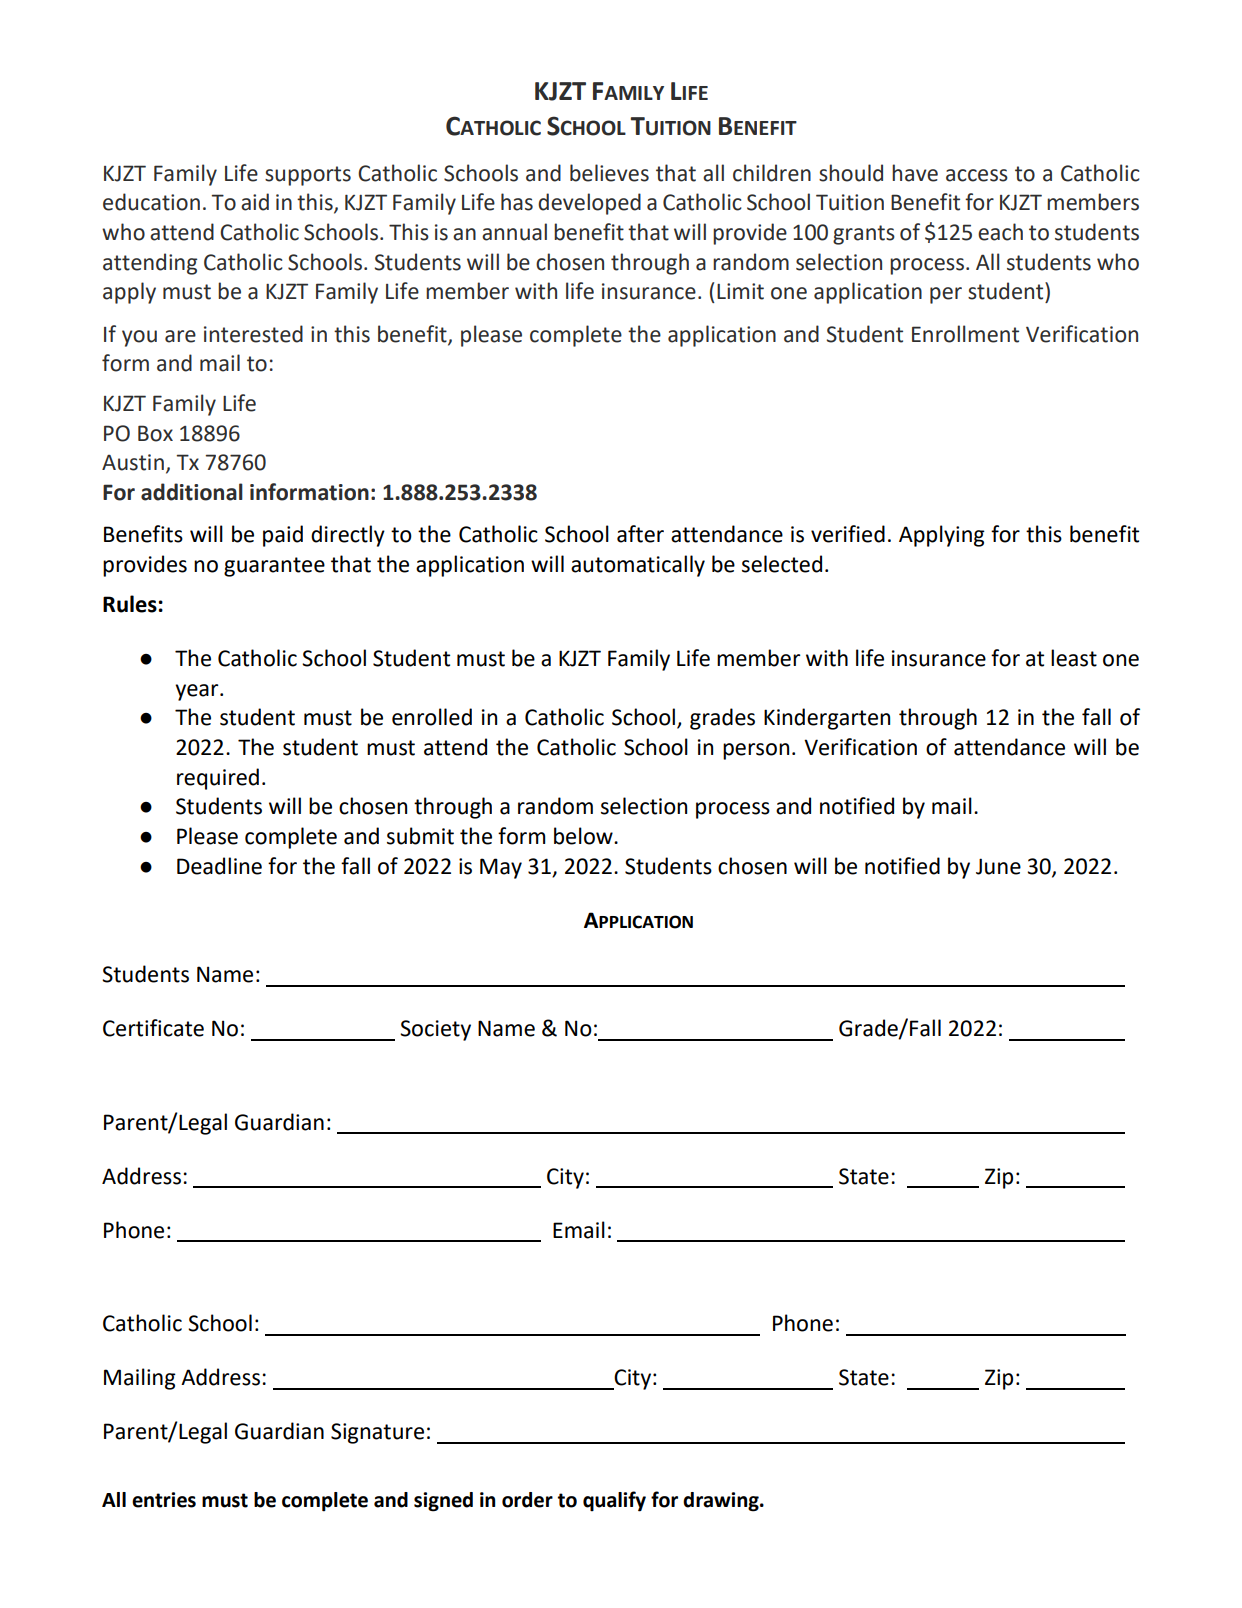  I want to click on below, so click(584, 836).
